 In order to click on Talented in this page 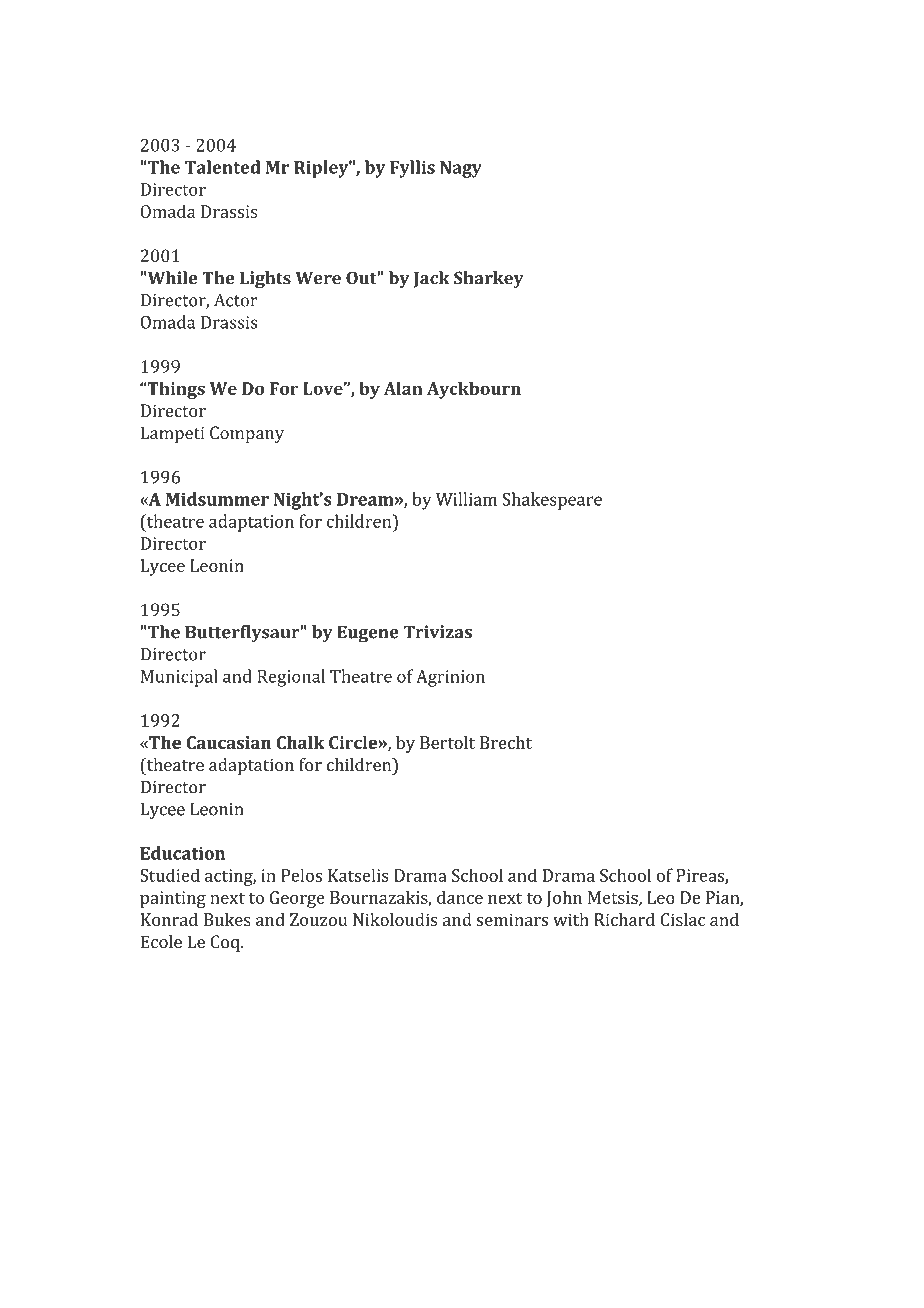, I will do `click(223, 167)`.
